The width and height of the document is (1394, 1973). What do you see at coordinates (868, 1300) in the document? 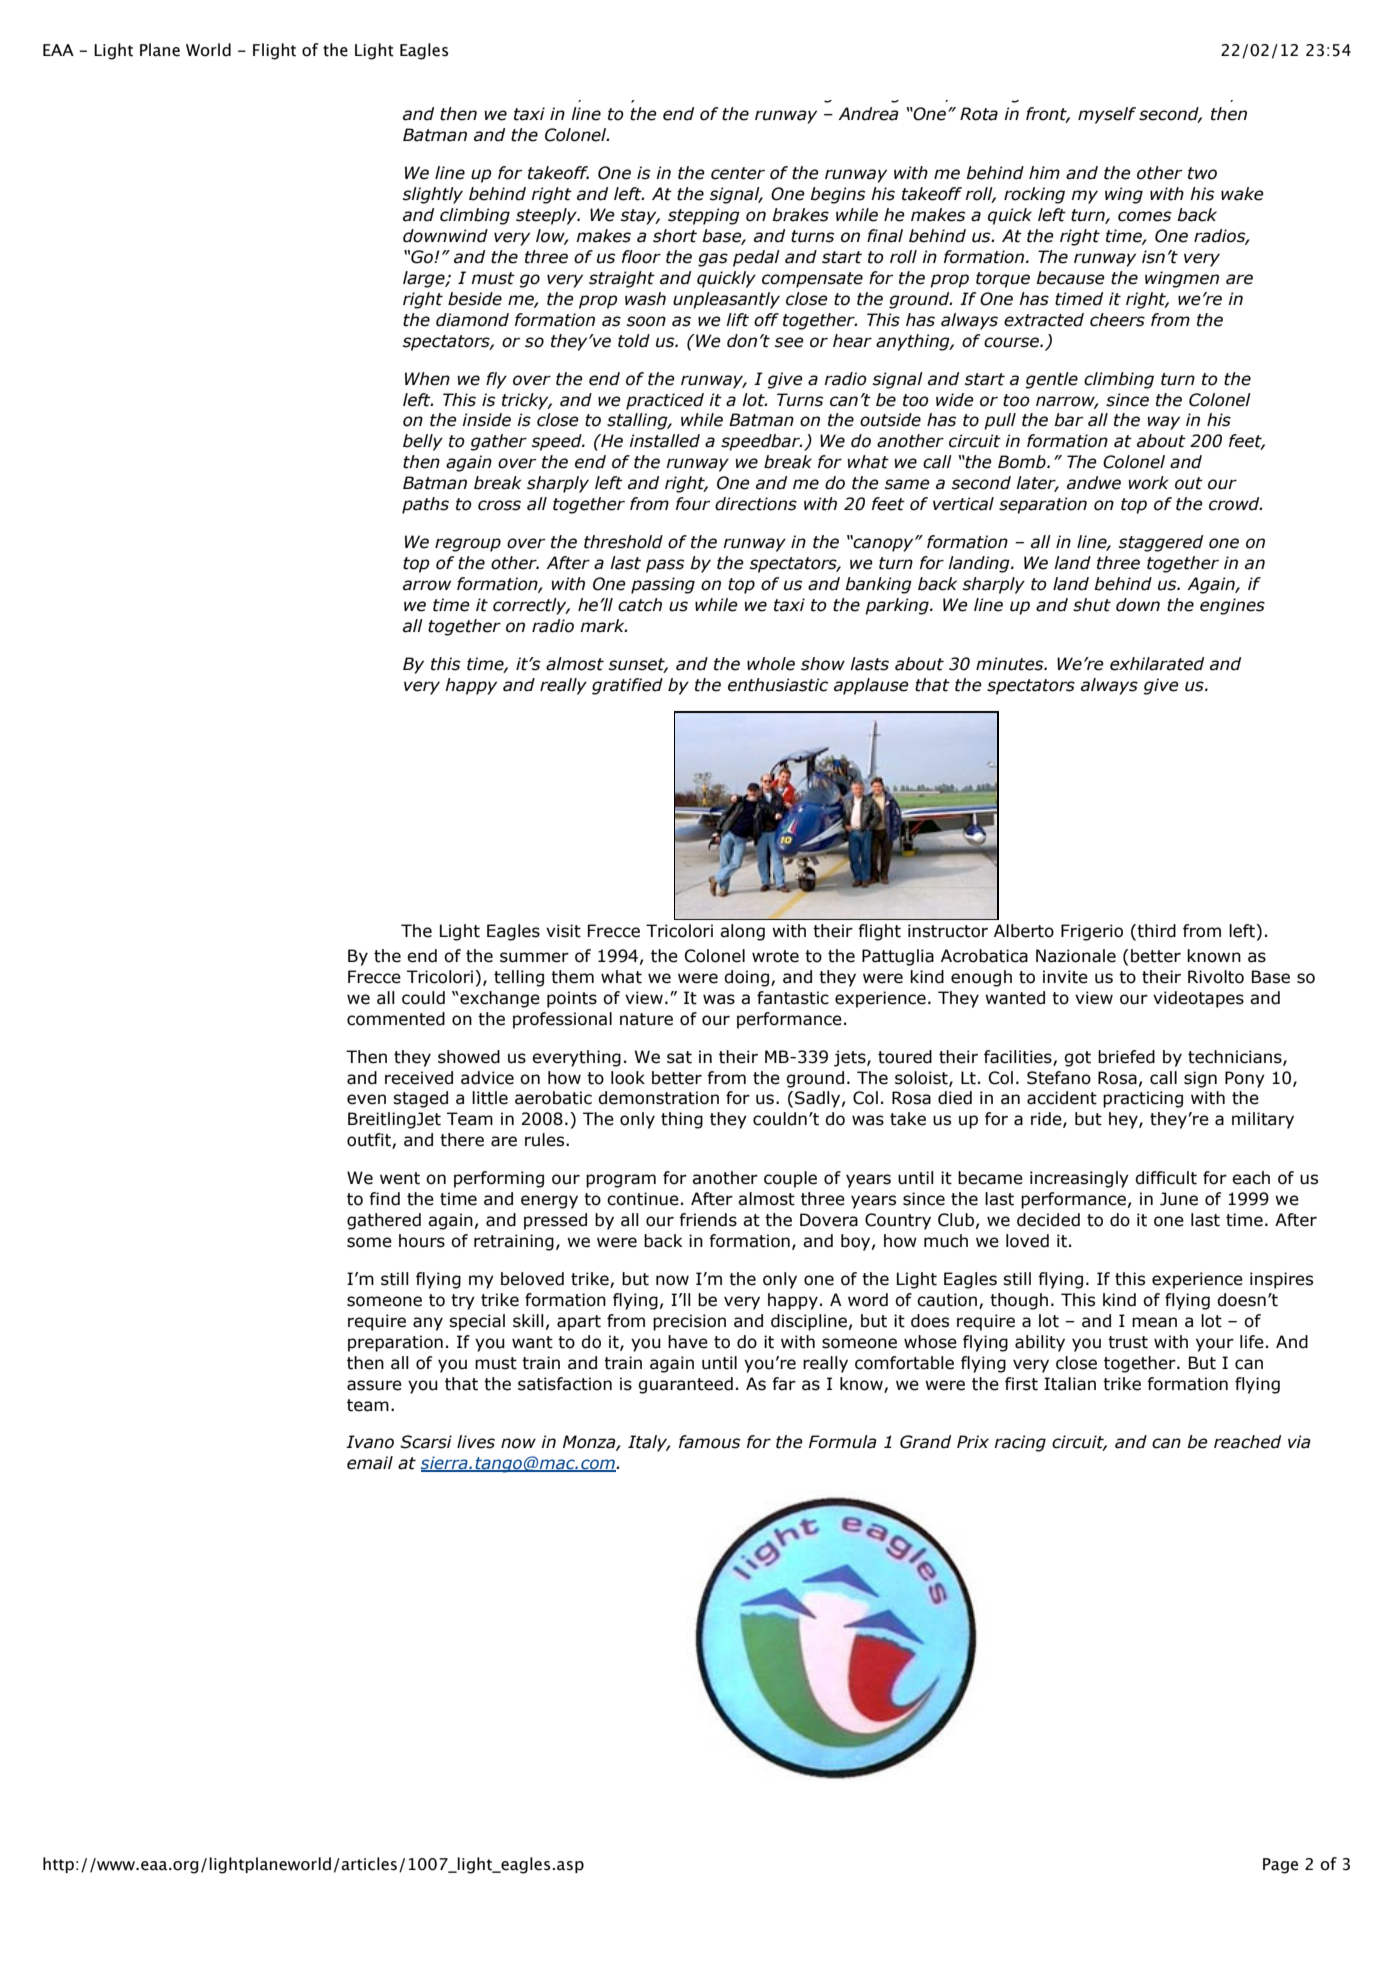
I see `word` at bounding box center [868, 1300].
